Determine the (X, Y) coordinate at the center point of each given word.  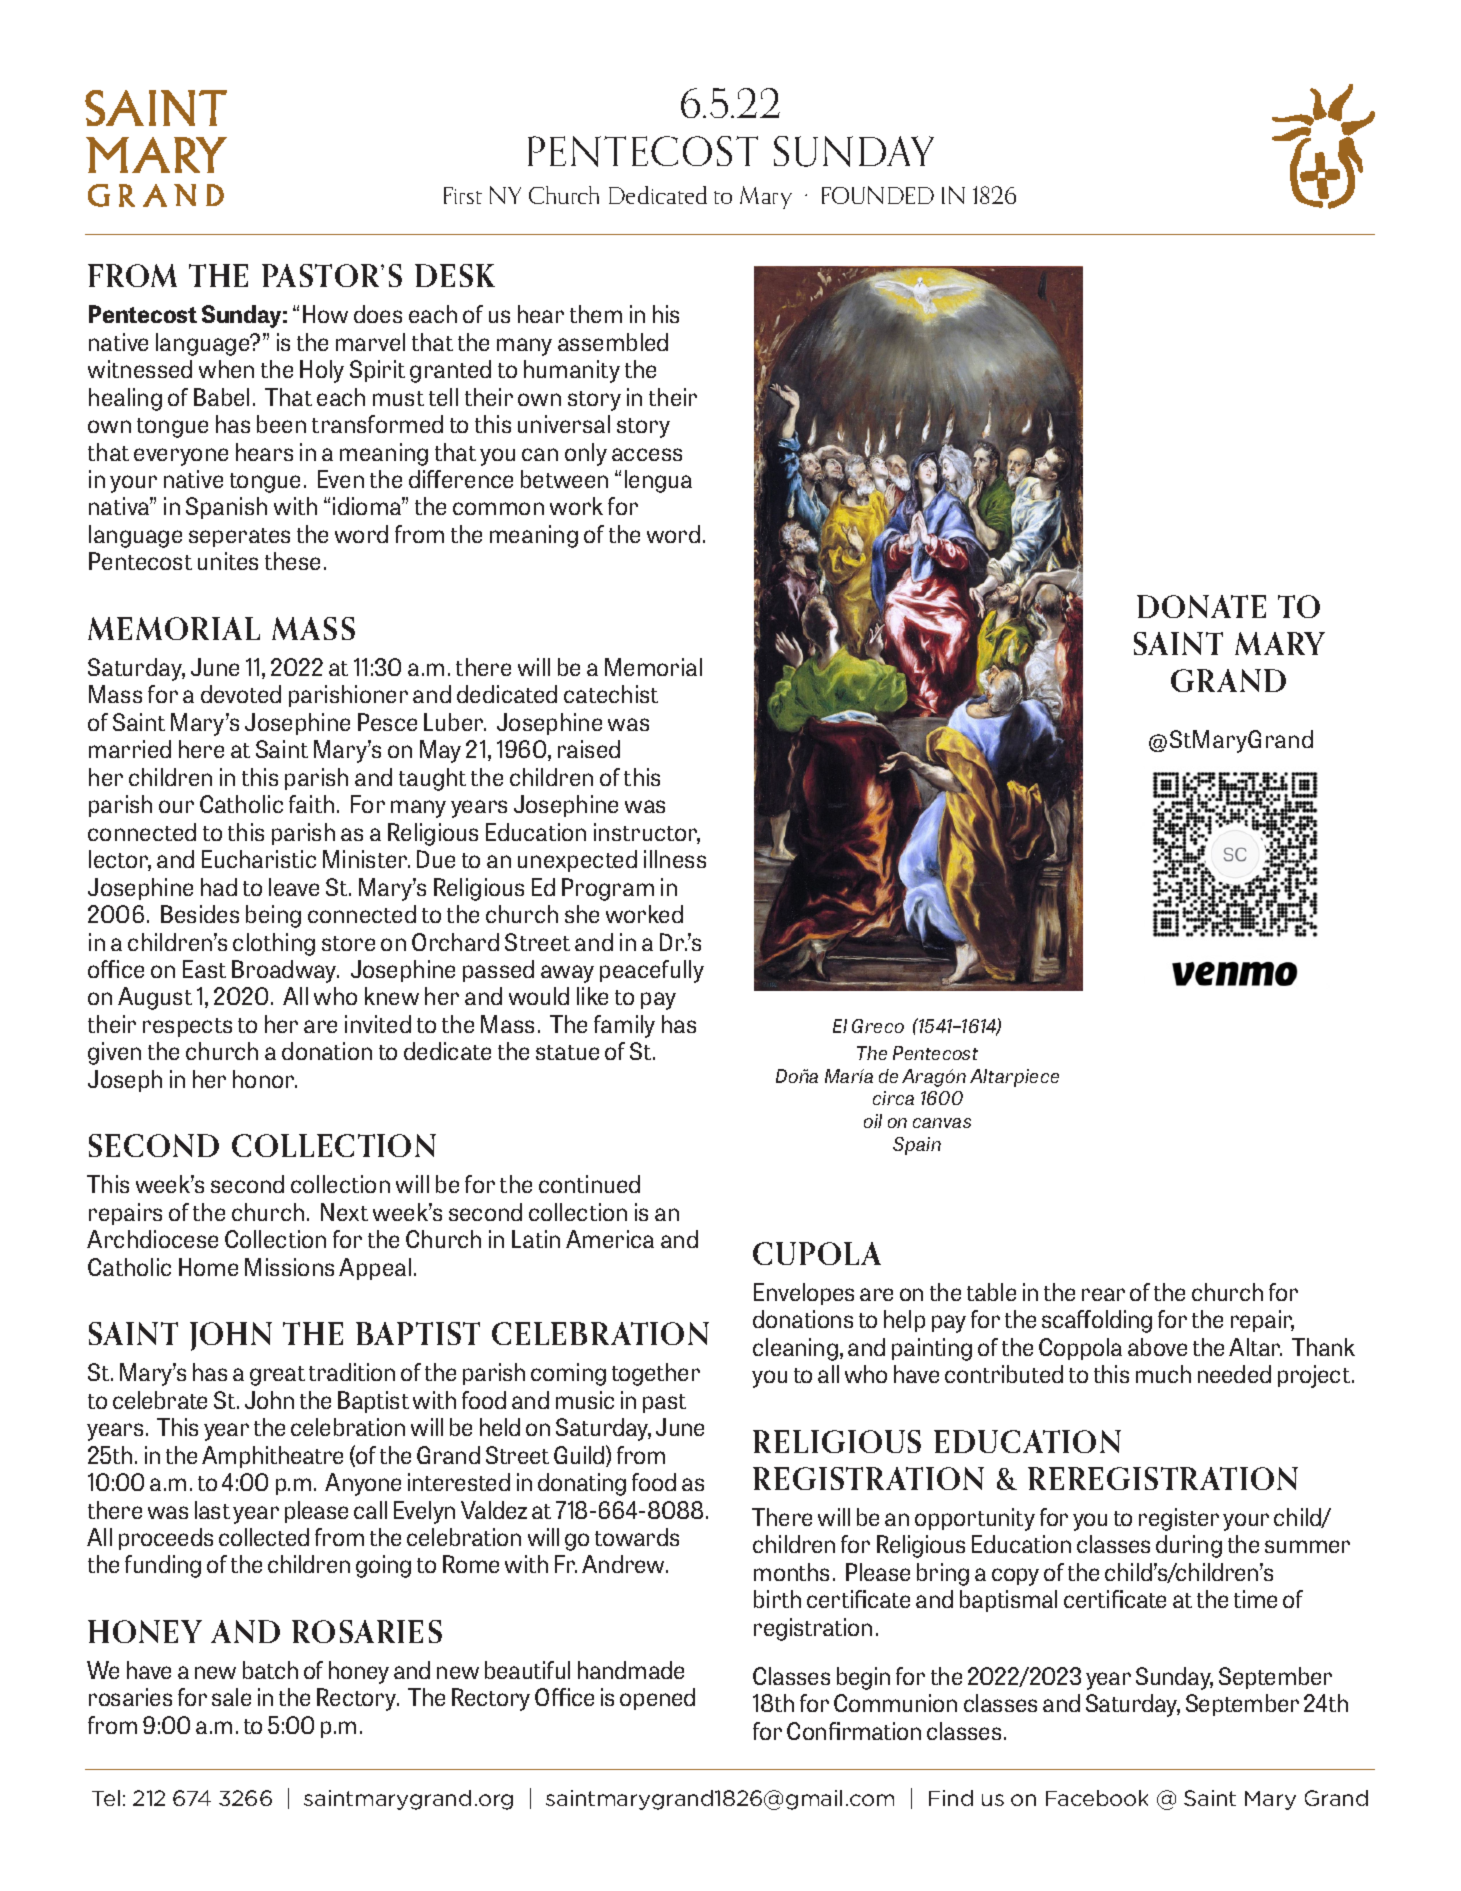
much (1163, 1374)
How (325, 314)
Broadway (285, 971)
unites (228, 561)
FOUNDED (878, 195)
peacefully (652, 971)
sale (231, 1697)
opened (657, 1699)
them (596, 314)
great (277, 1376)
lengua (658, 481)
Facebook (1097, 1798)
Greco (878, 1026)
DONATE (1201, 606)
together (656, 1374)
